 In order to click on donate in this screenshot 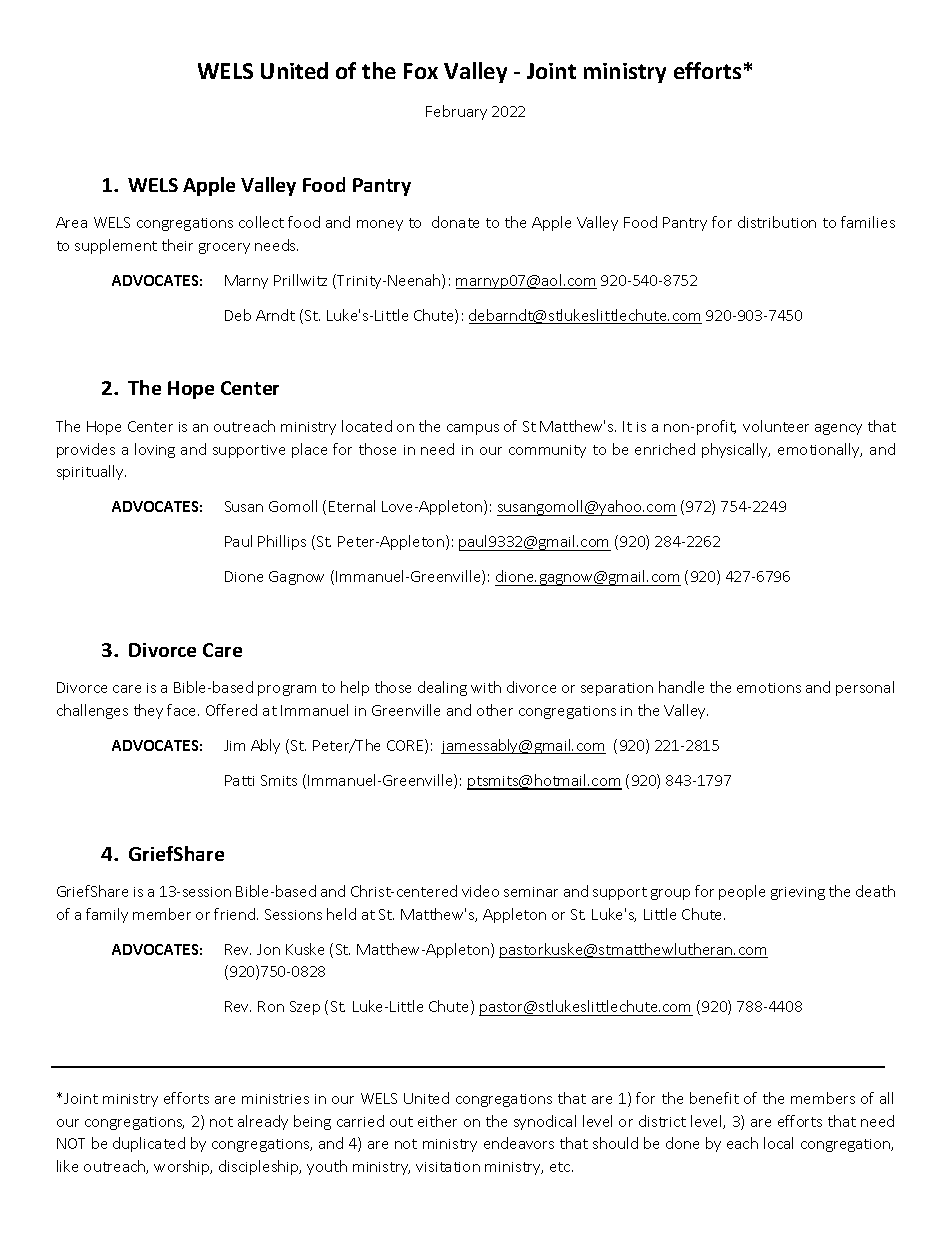, I will do `click(455, 222)`.
